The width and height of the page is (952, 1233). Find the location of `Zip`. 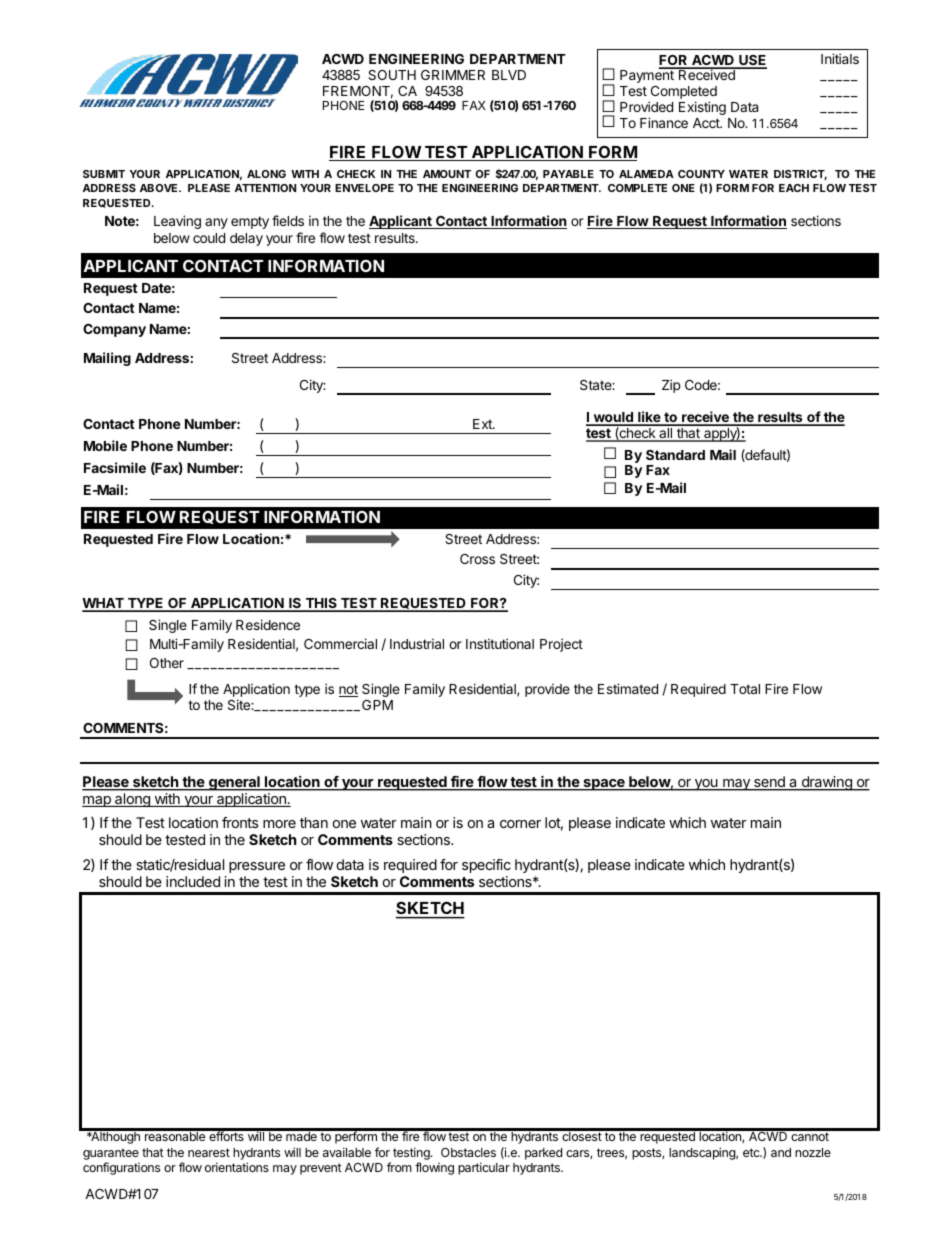

Zip is located at coordinates (671, 386).
